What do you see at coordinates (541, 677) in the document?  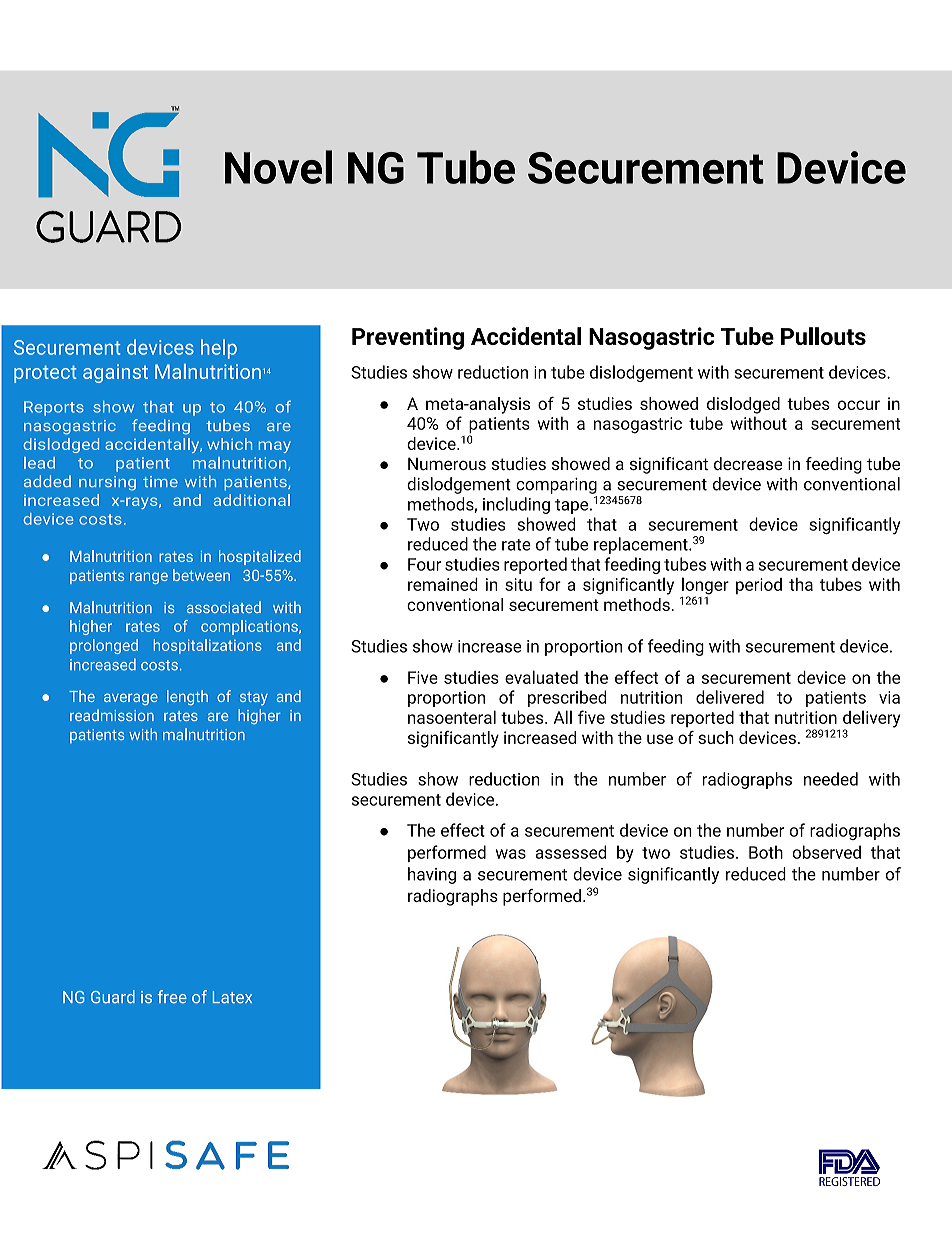 I see `evaluated` at bounding box center [541, 677].
